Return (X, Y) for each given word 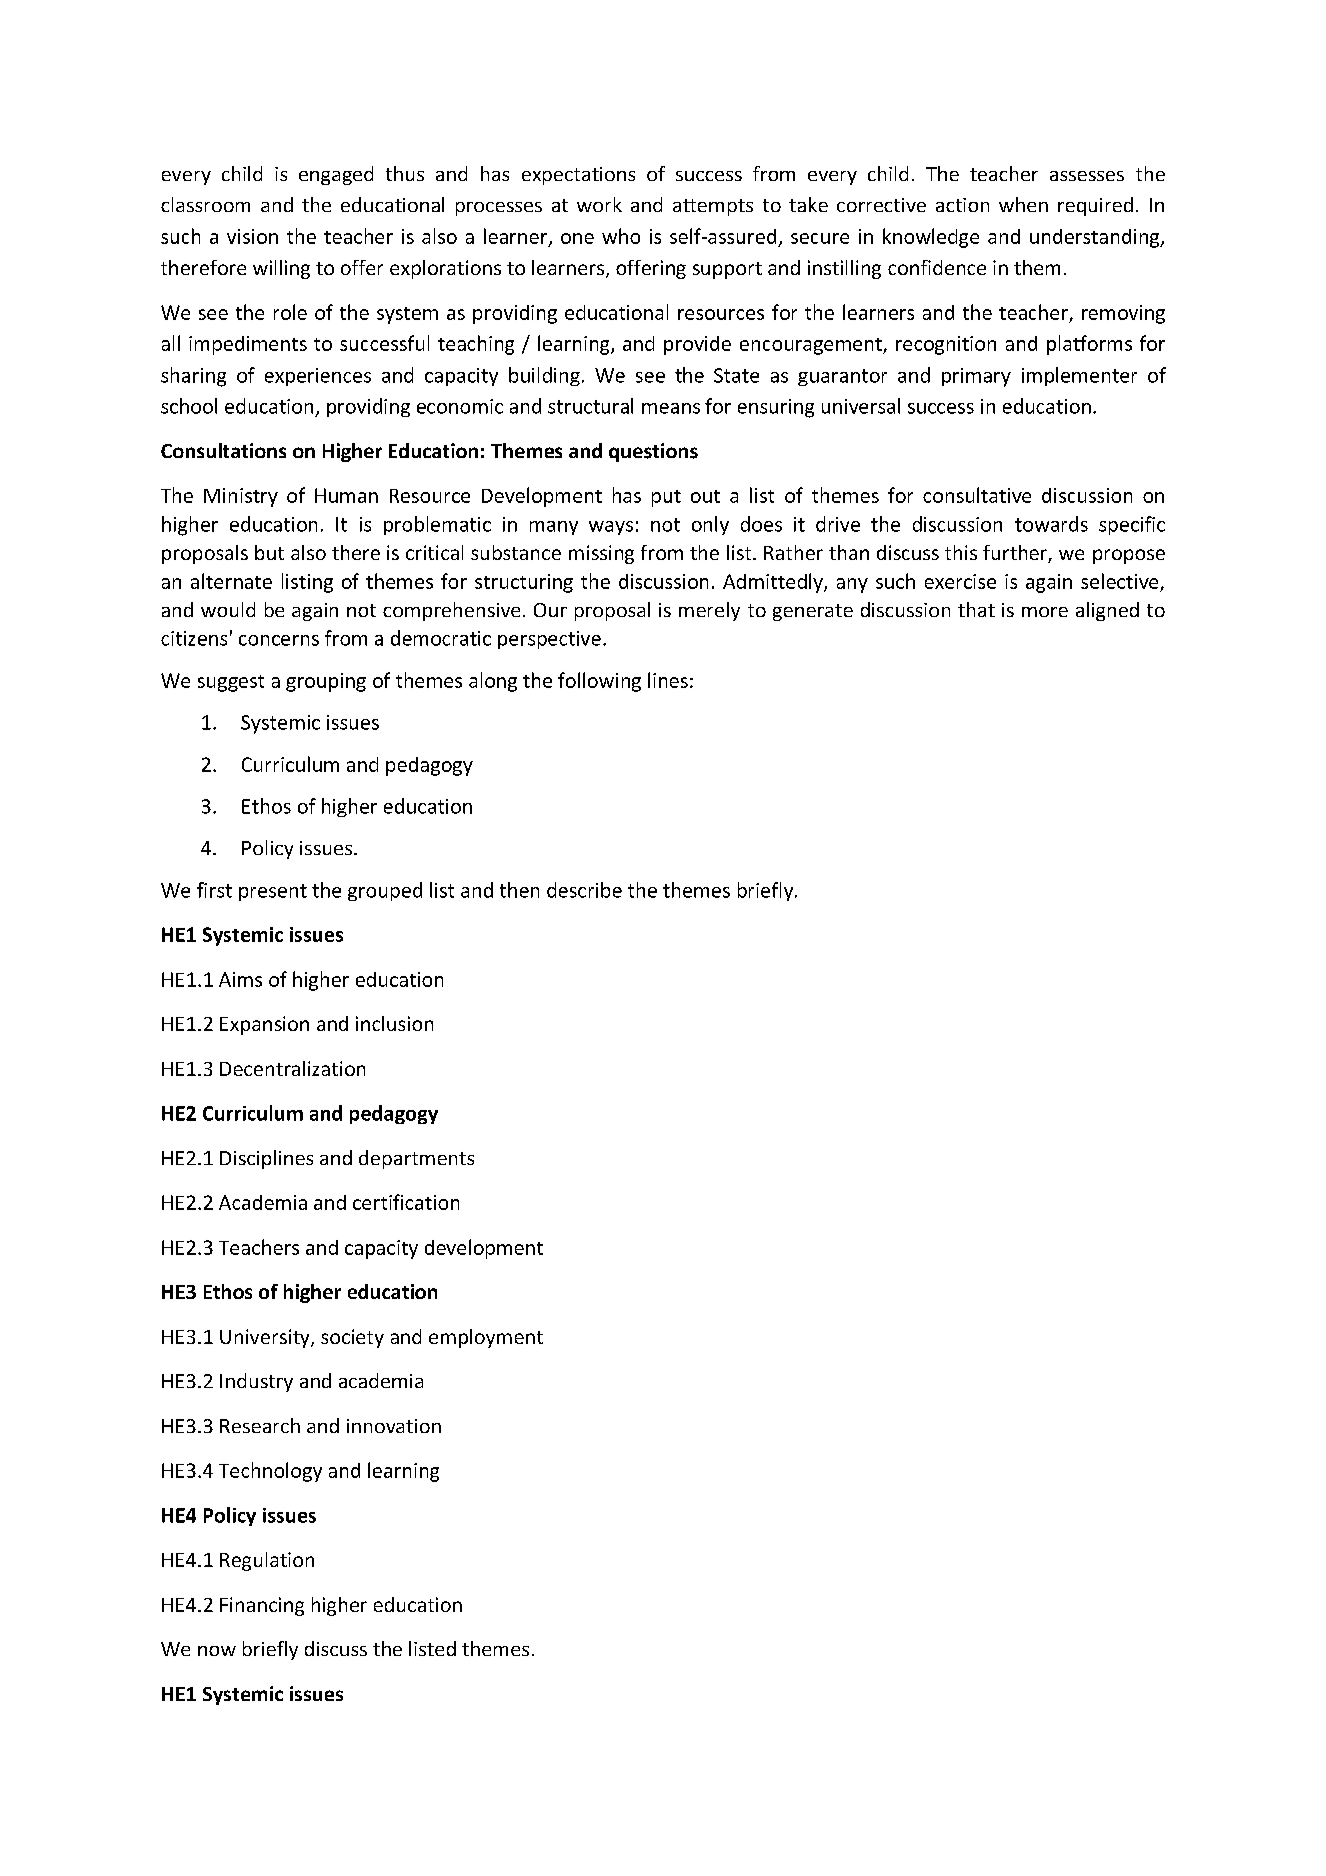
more (1045, 612)
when (1023, 204)
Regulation (267, 1561)
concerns (279, 640)
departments (416, 1159)
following (599, 682)
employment (486, 1338)
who (621, 236)
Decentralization (292, 1068)
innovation (394, 1426)
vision (252, 236)
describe (584, 890)
